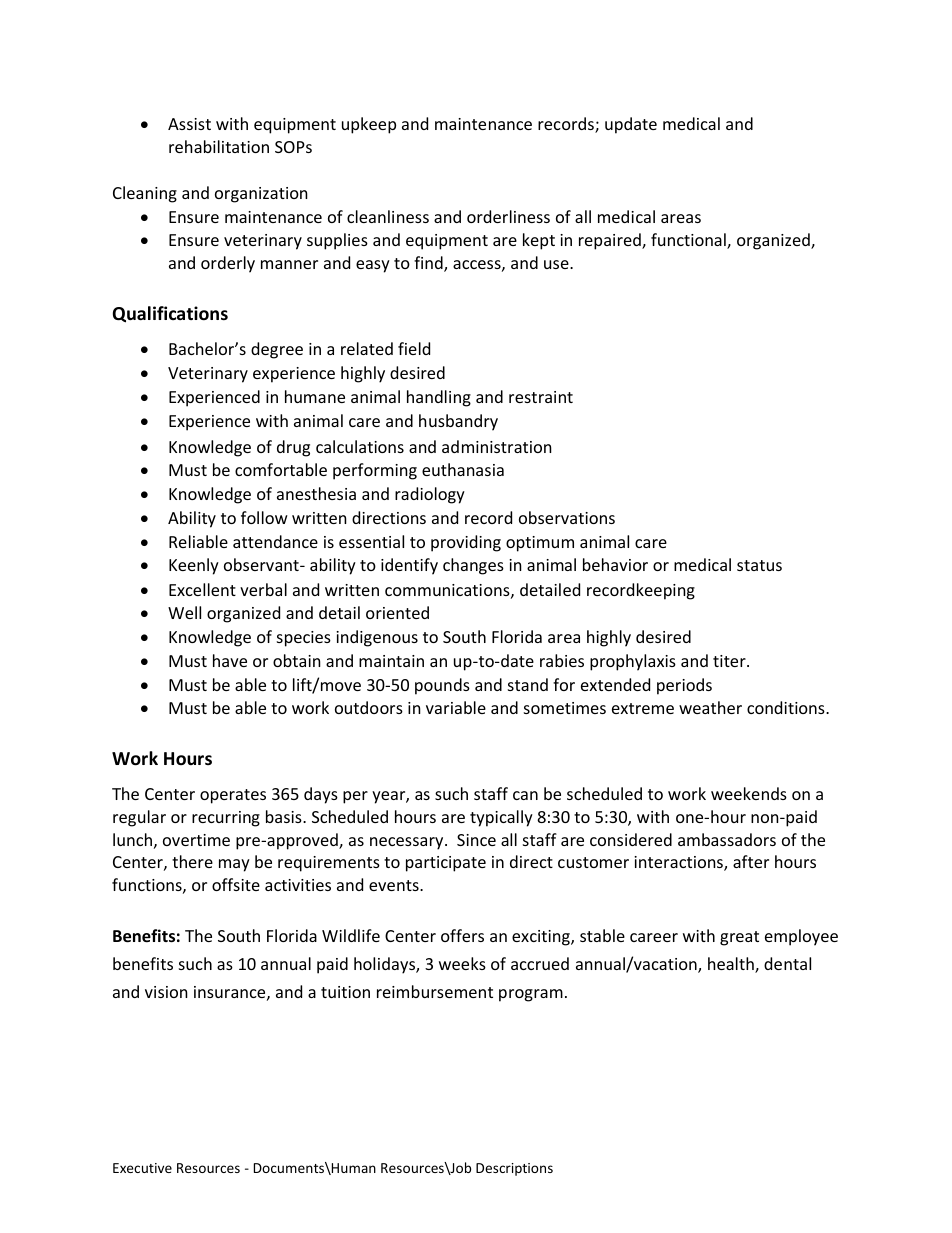  What do you see at coordinates (501, 818) in the document?
I see `typically` at bounding box center [501, 818].
